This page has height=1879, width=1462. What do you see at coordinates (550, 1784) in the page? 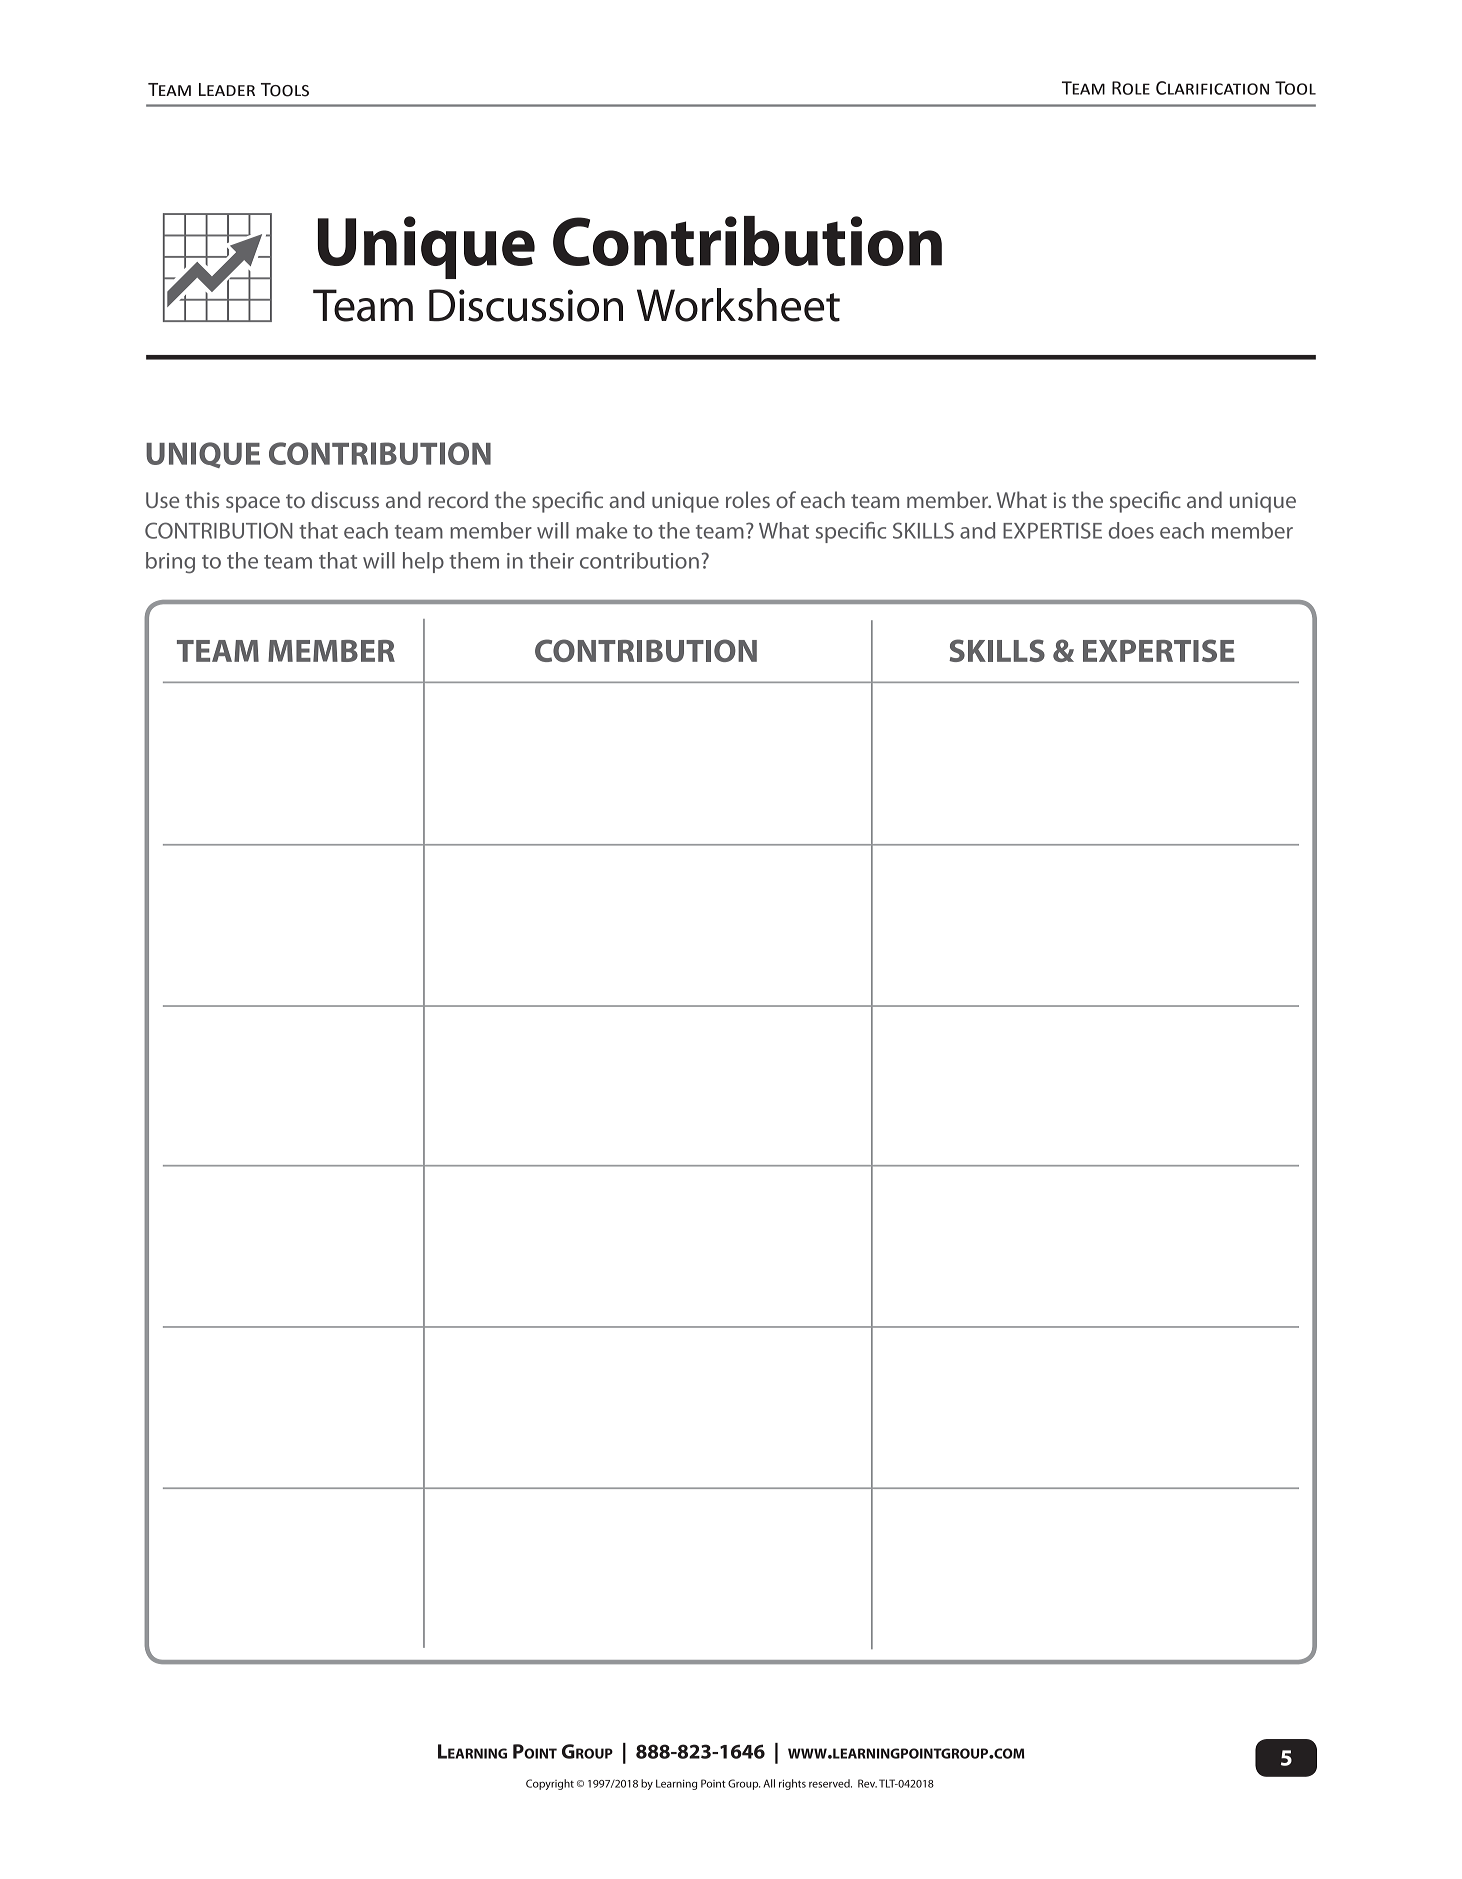
I see `Copyright` at bounding box center [550, 1784].
